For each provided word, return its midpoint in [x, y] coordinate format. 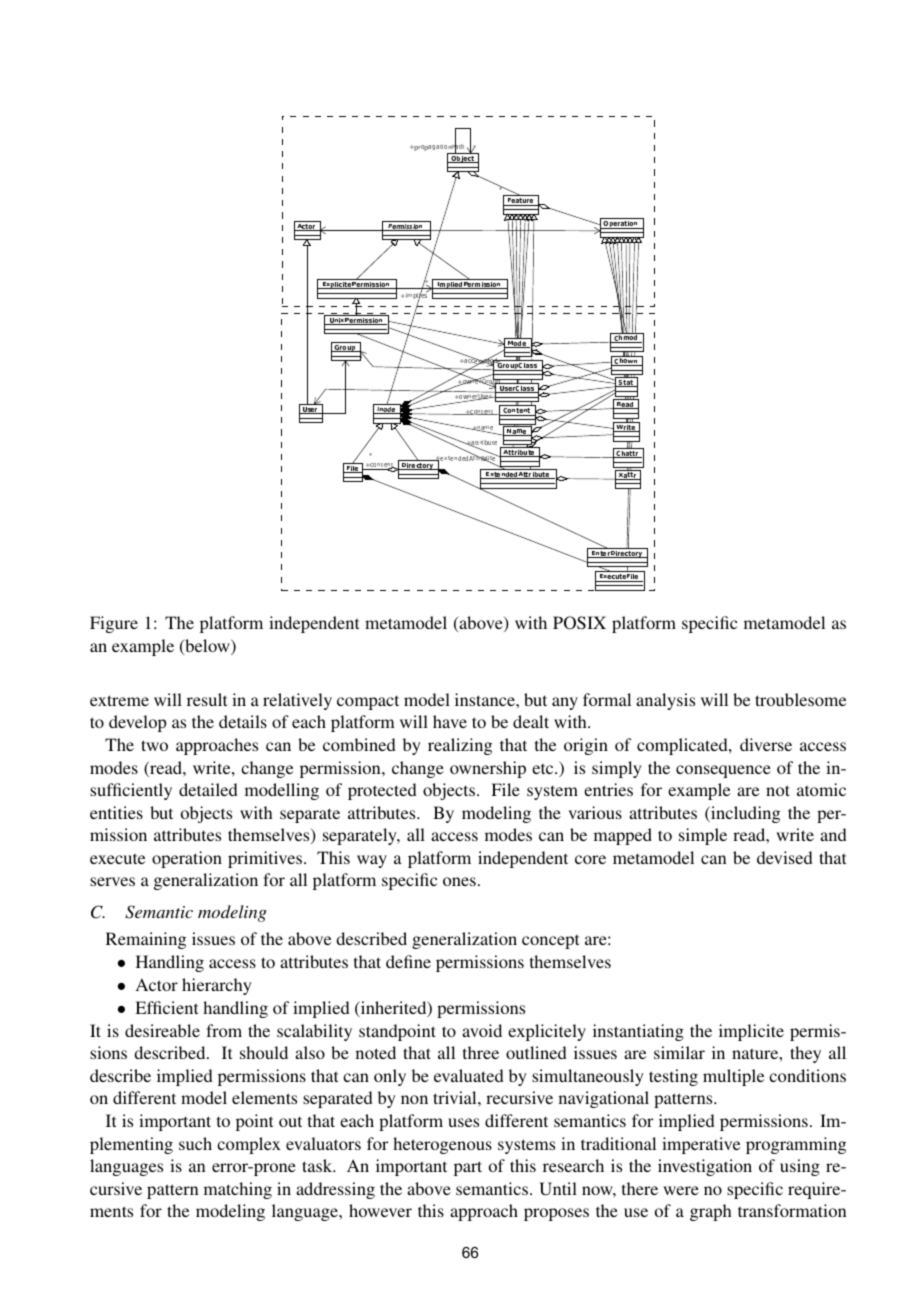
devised [785, 857]
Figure [114, 624]
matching [238, 1190]
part [468, 1168]
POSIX [579, 623]
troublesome [800, 699]
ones [459, 881]
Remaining [146, 940]
